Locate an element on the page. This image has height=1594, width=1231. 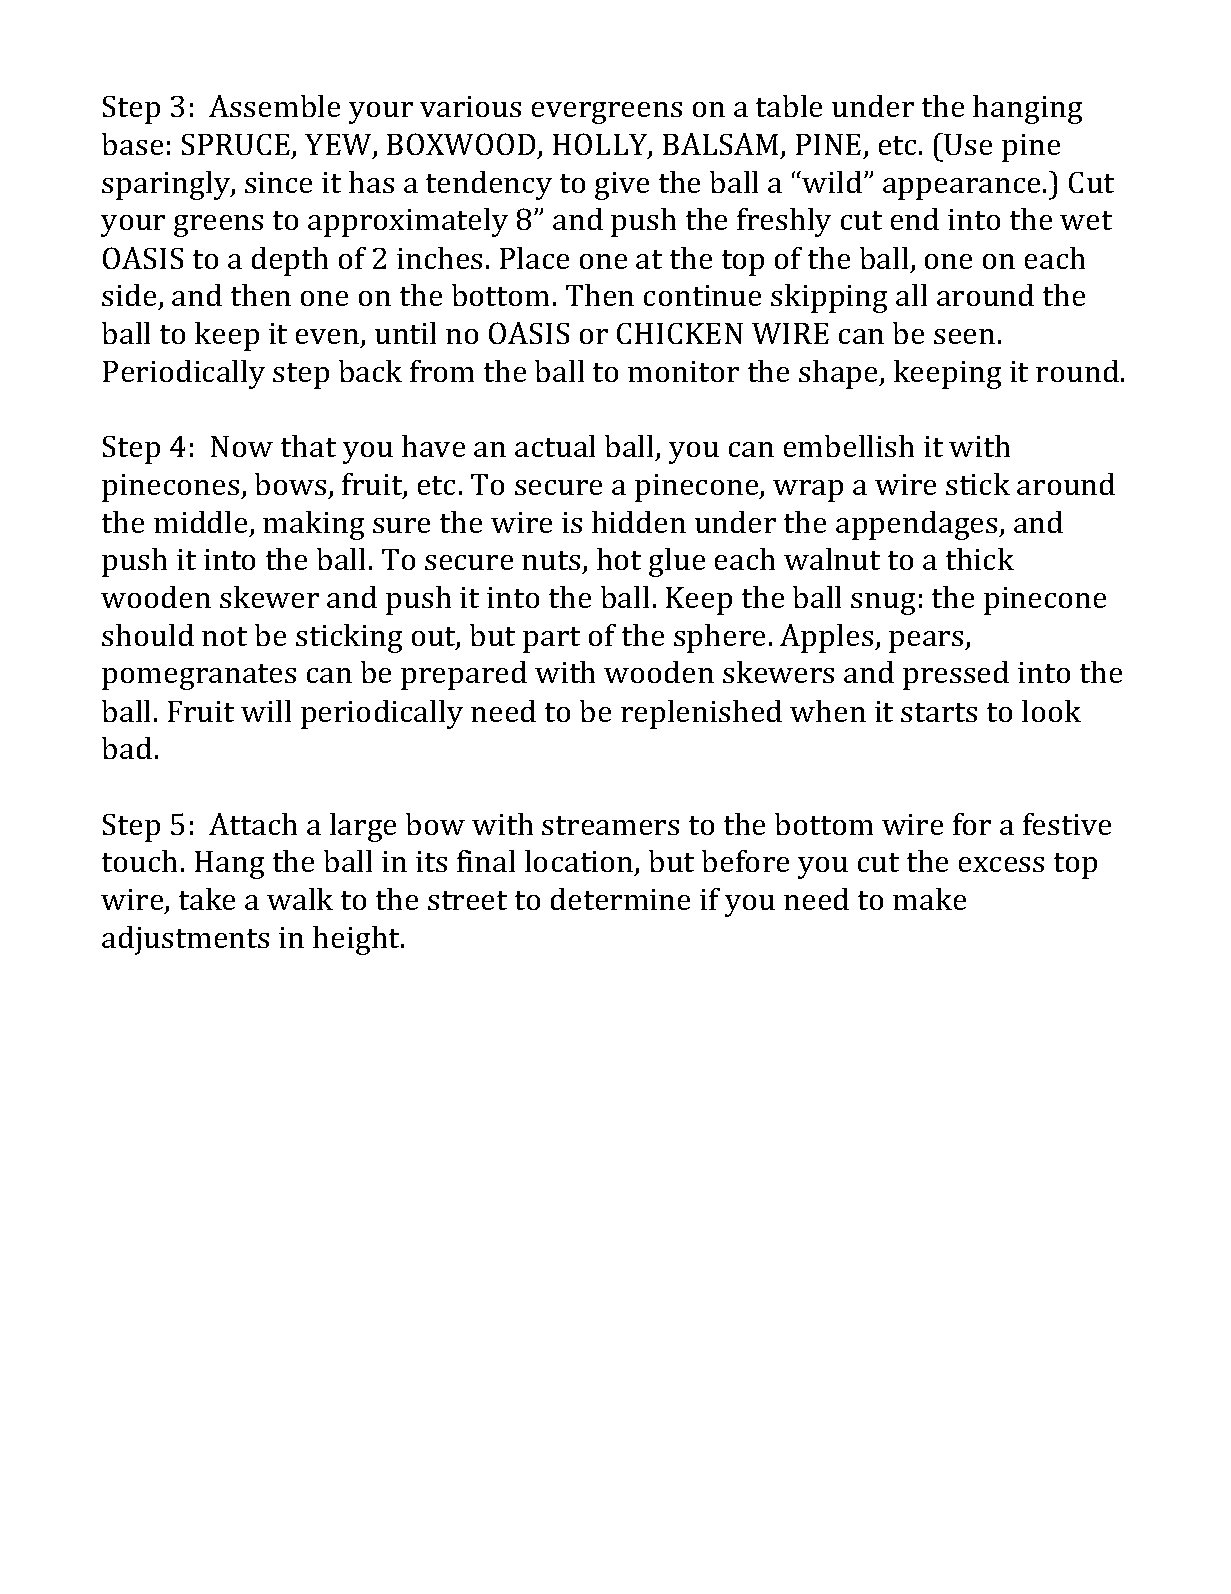
BALSAM is located at coordinates (720, 144).
